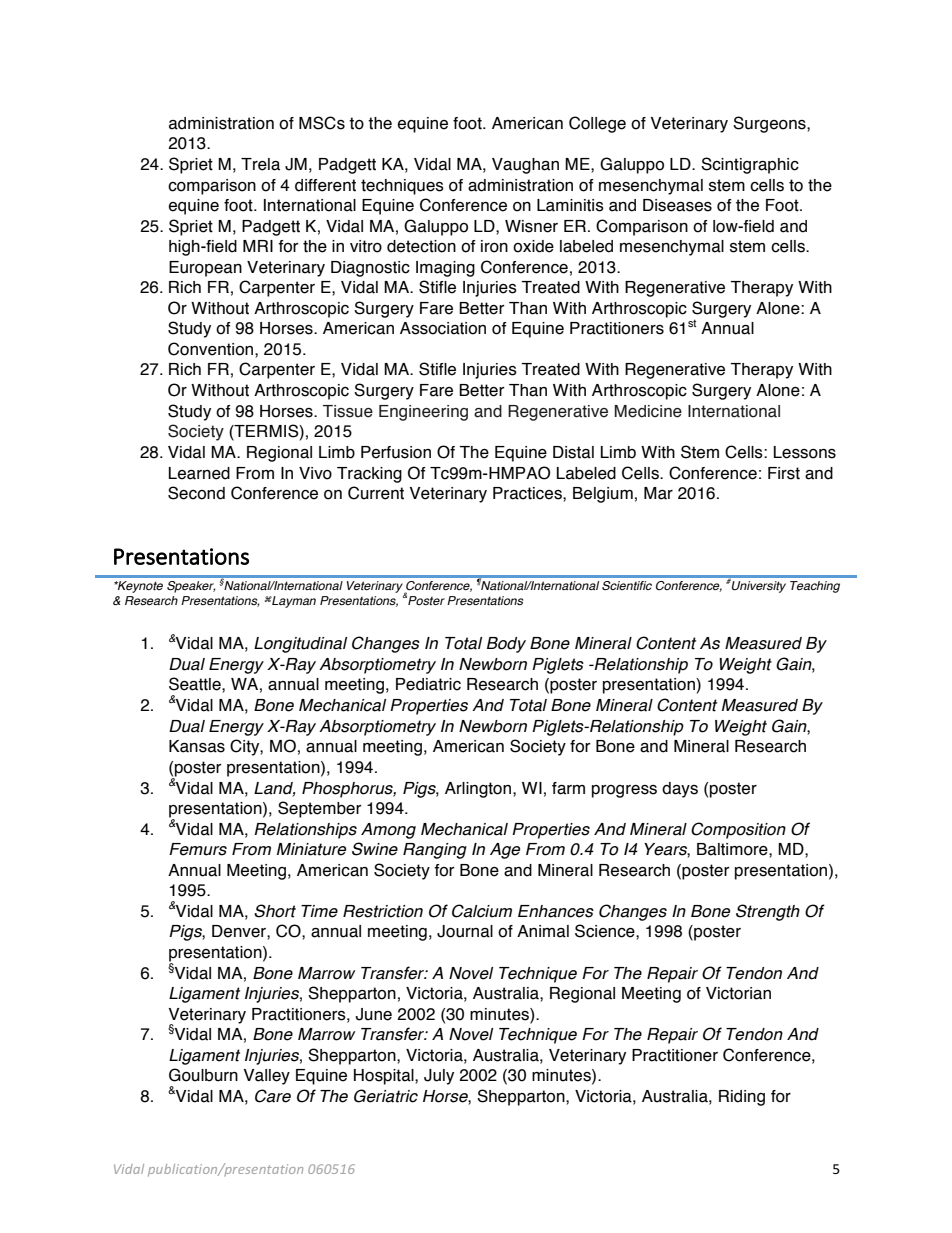 The image size is (952, 1233). I want to click on Vaughan, so click(525, 166).
